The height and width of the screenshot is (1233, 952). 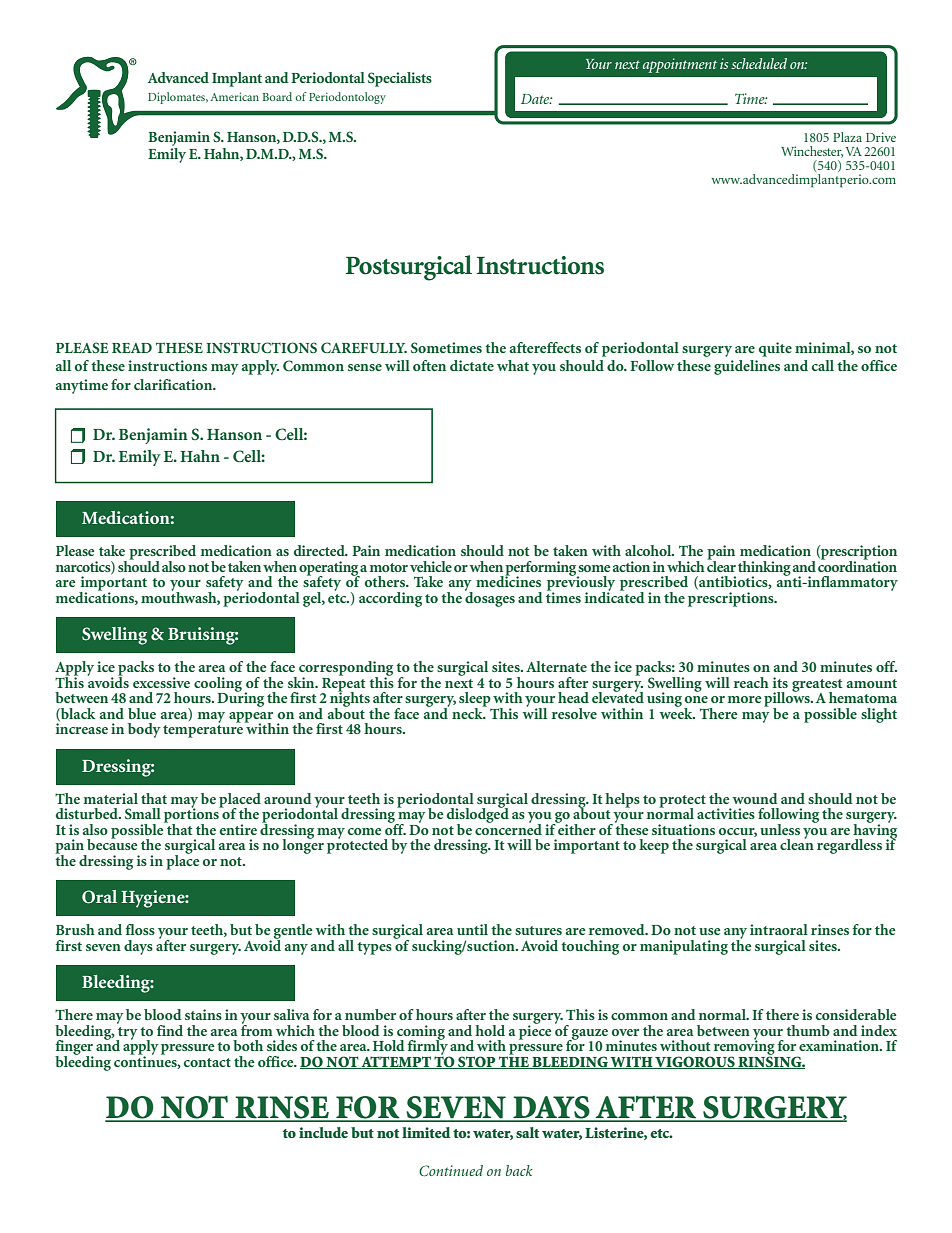 I want to click on excessive, so click(x=161, y=682).
